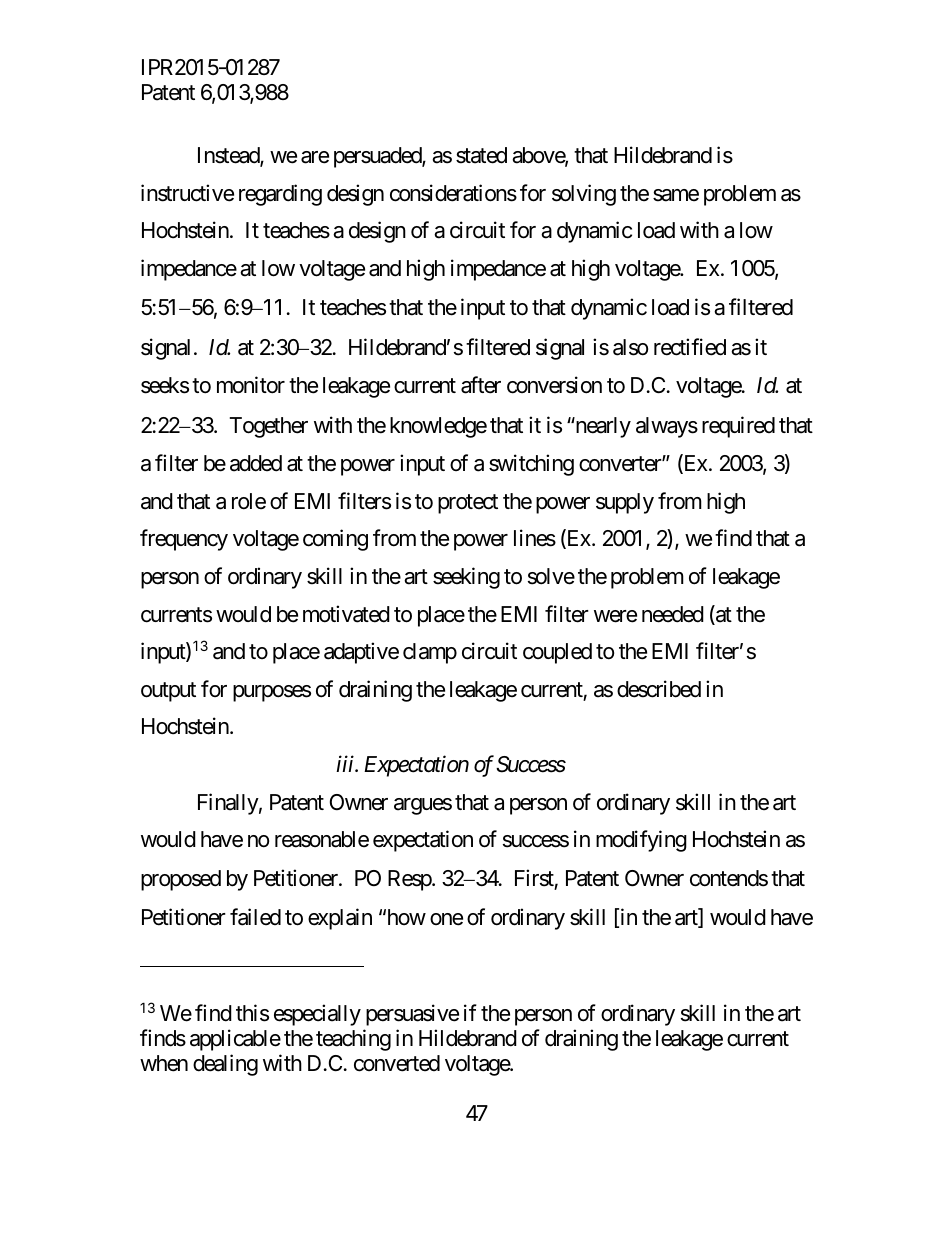  I want to click on applicable, so click(235, 1040).
